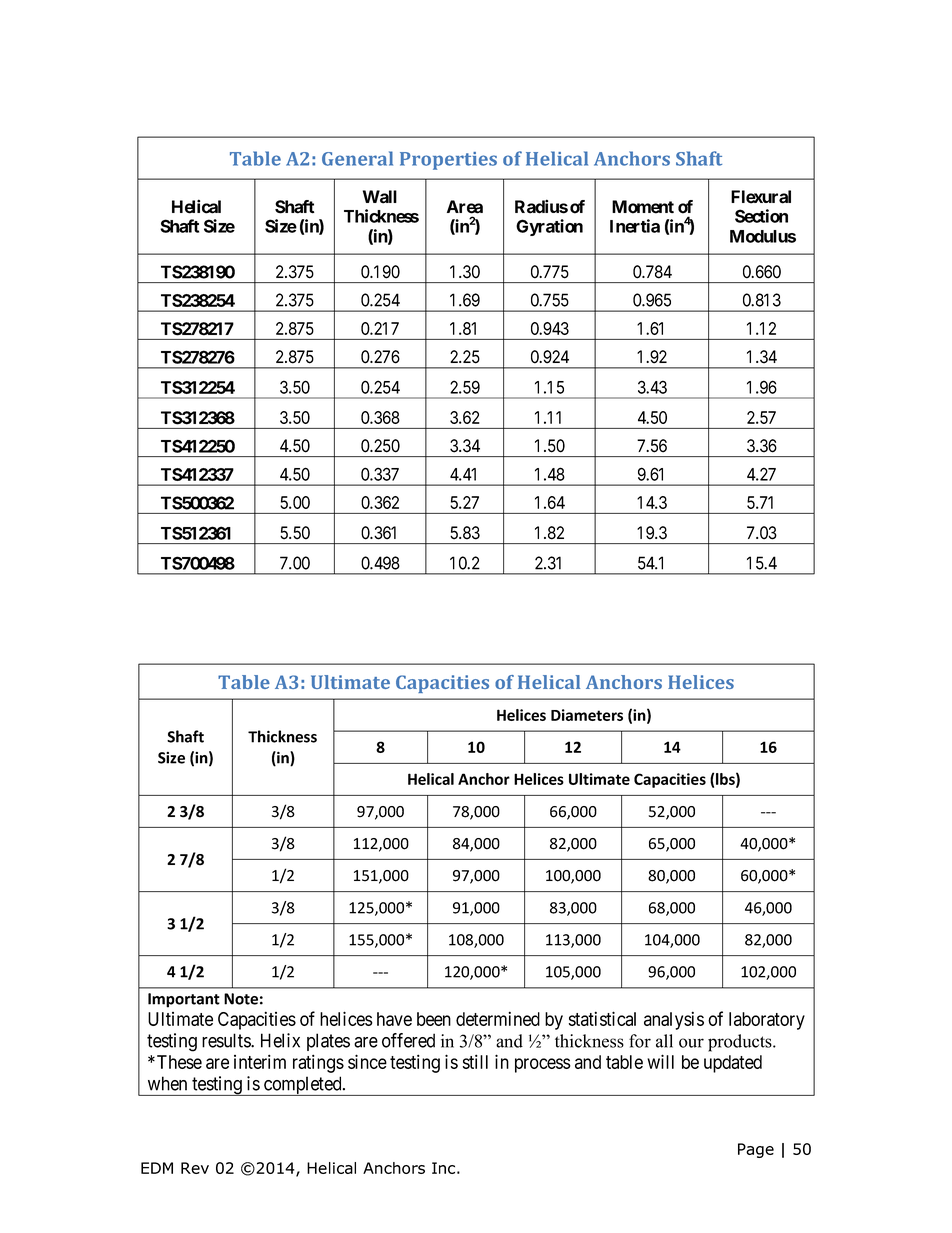  I want to click on Area, so click(465, 207).
